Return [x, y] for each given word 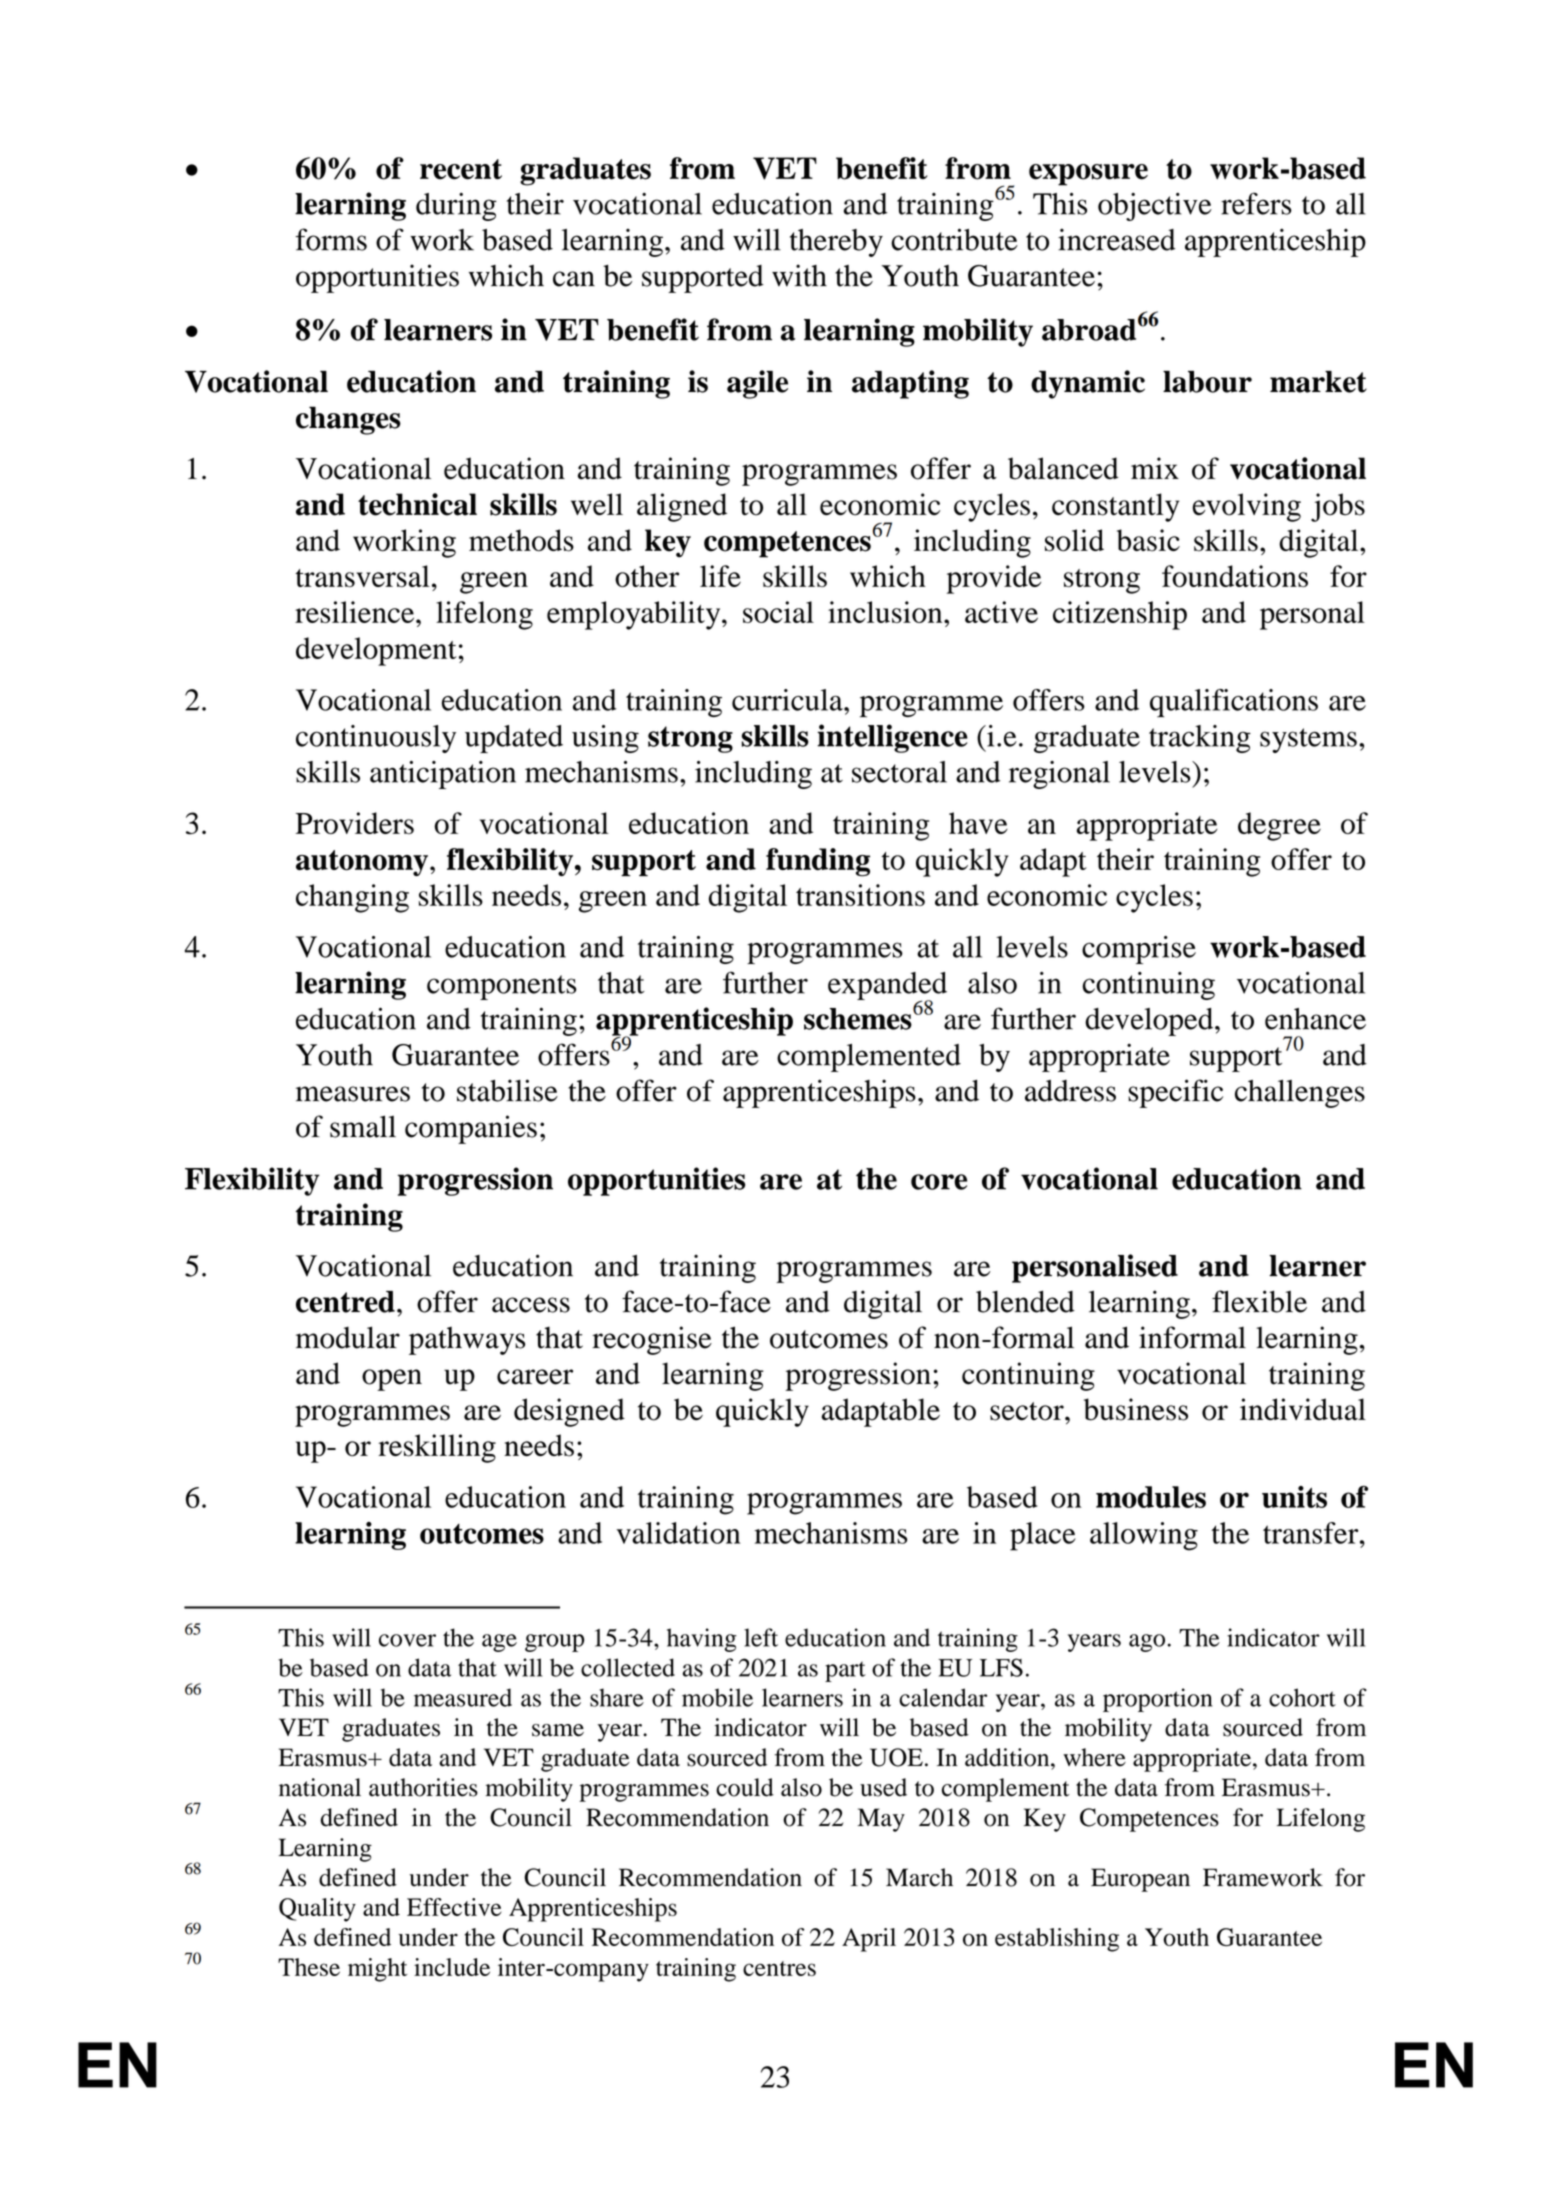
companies [471, 1129]
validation [678, 1533]
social [778, 612]
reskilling [437, 1448]
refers [1256, 203]
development [376, 651]
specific [1175, 1093]
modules [1151, 1497]
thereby [836, 243]
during [456, 207]
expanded [887, 987]
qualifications [1234, 703]
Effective [454, 1907]
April [869, 1940]
